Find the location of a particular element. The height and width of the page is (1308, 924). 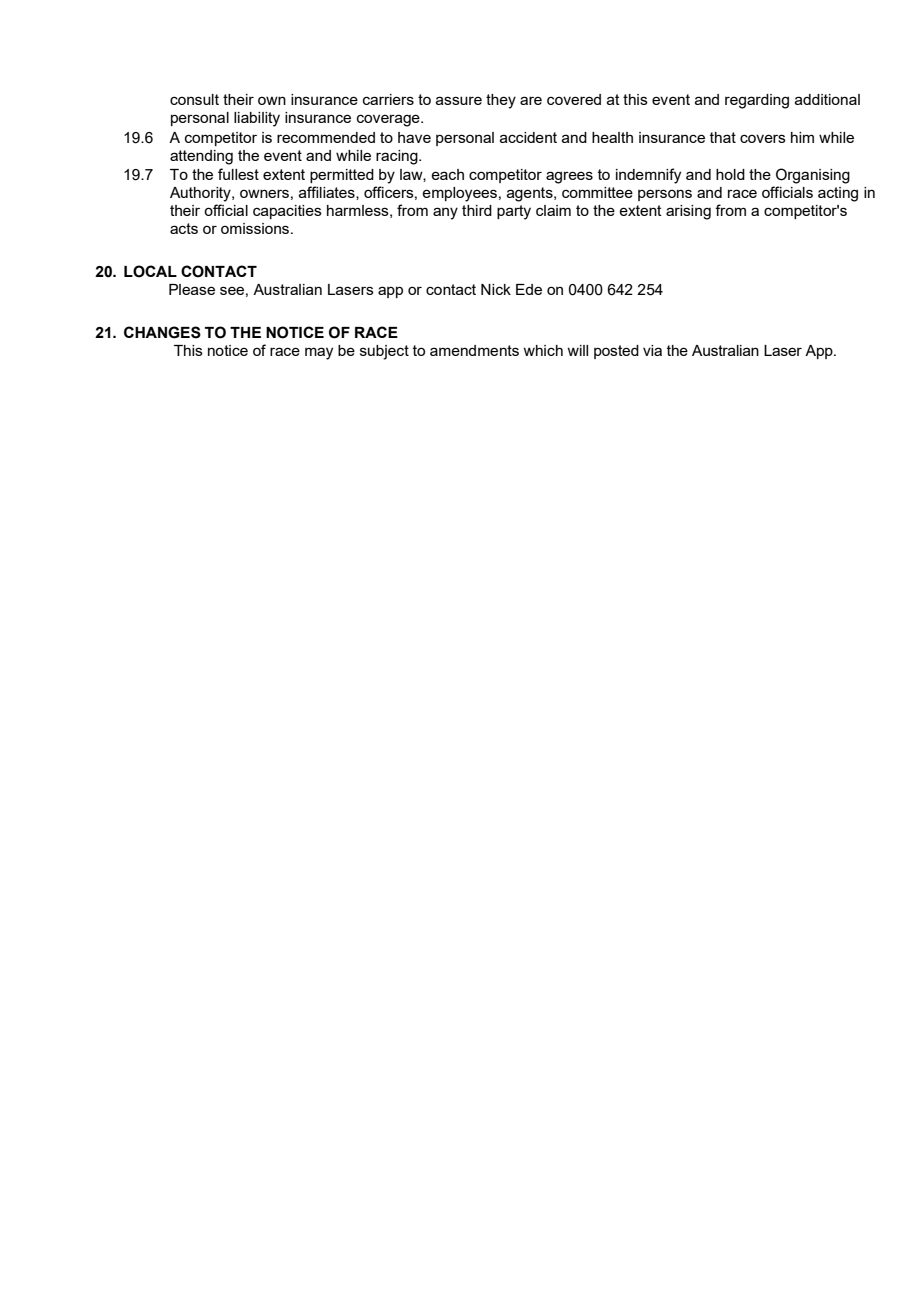

they is located at coordinates (501, 101).
